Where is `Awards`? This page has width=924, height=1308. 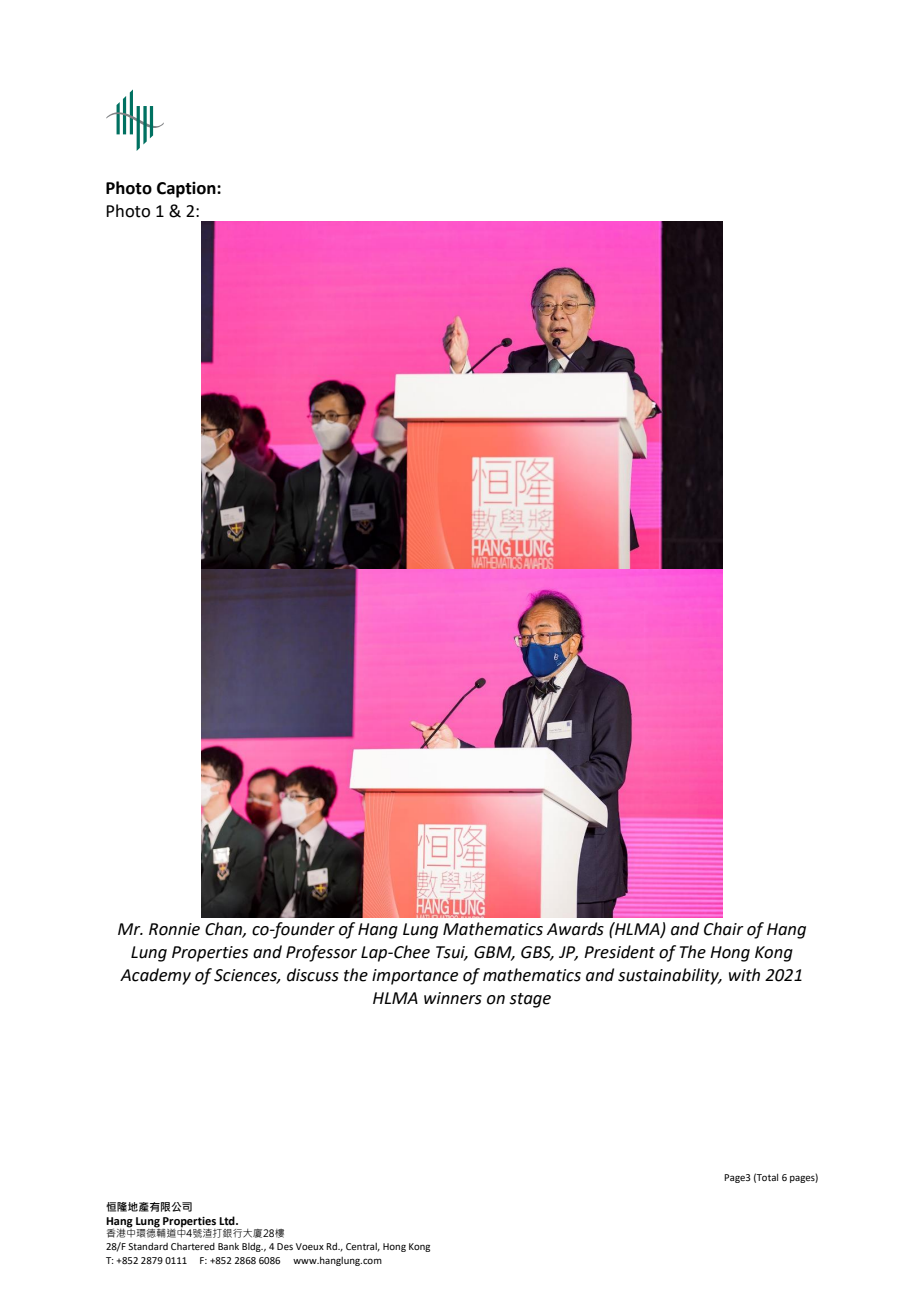
Awards is located at coordinates (575, 929).
